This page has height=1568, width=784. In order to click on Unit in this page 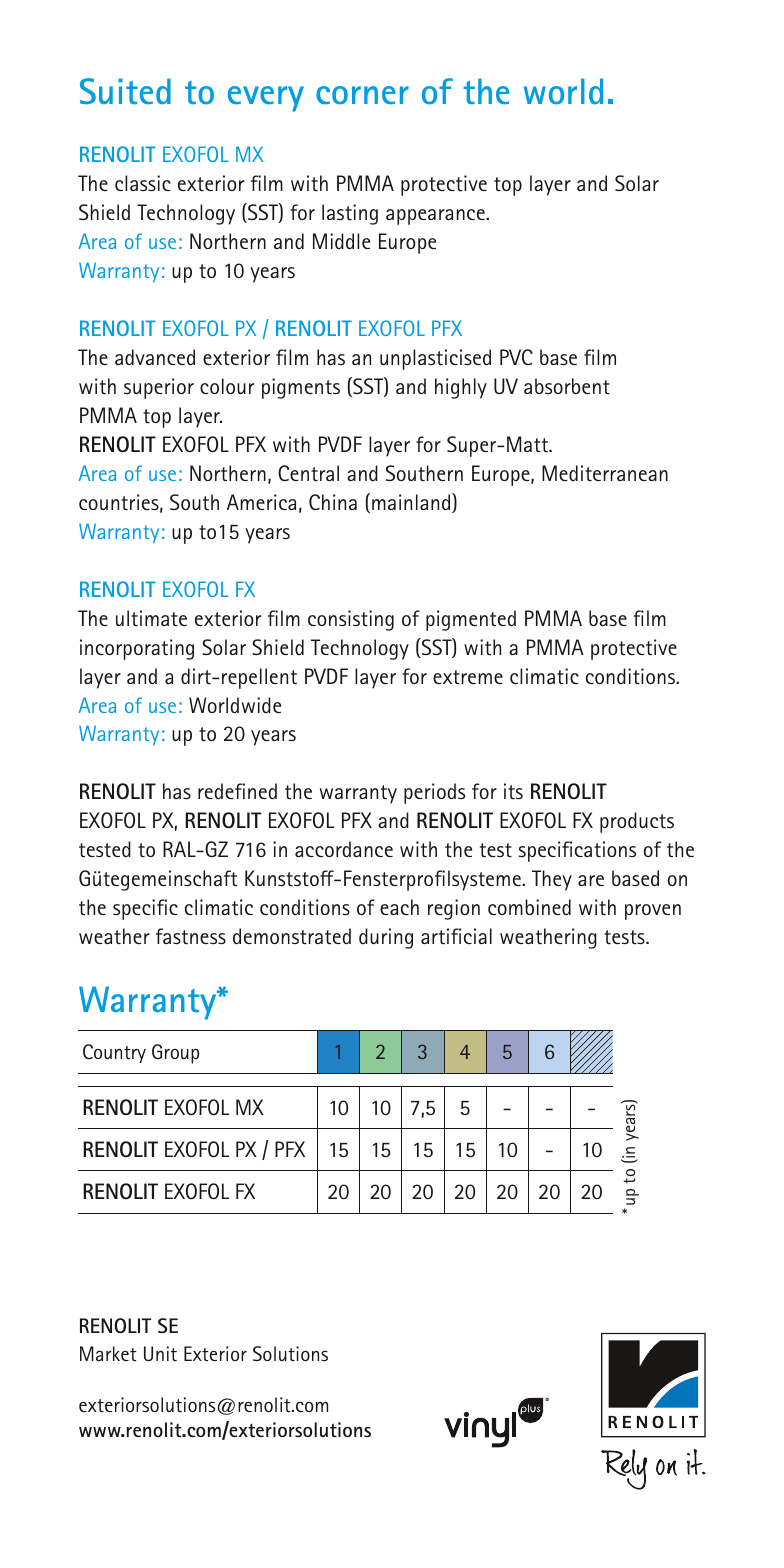, I will do `click(160, 1354)`.
